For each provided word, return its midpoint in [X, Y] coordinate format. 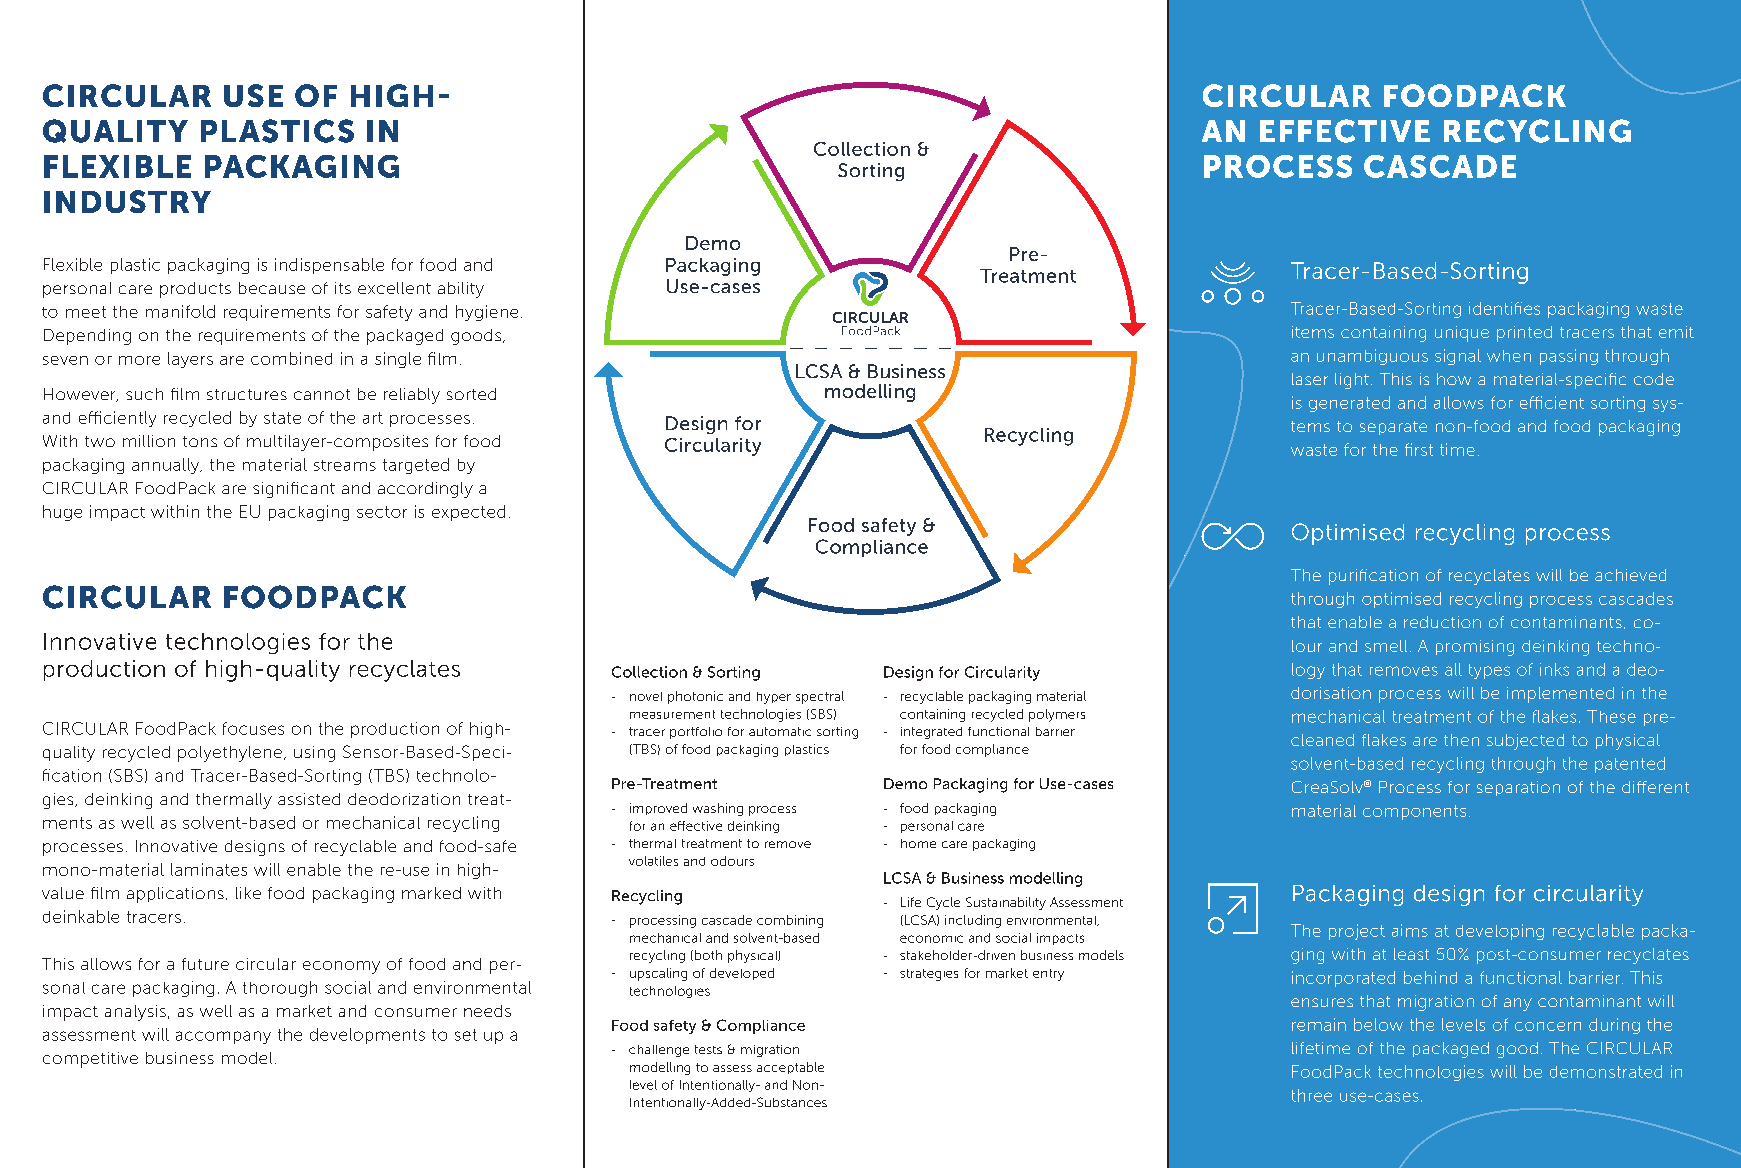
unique [1462, 334]
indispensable [329, 266]
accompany [223, 1037]
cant [318, 488]
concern [1548, 1026]
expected [468, 513]
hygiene [487, 313]
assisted [309, 799]
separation [1518, 788]
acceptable [790, 1068]
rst [1424, 450]
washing [718, 809]
